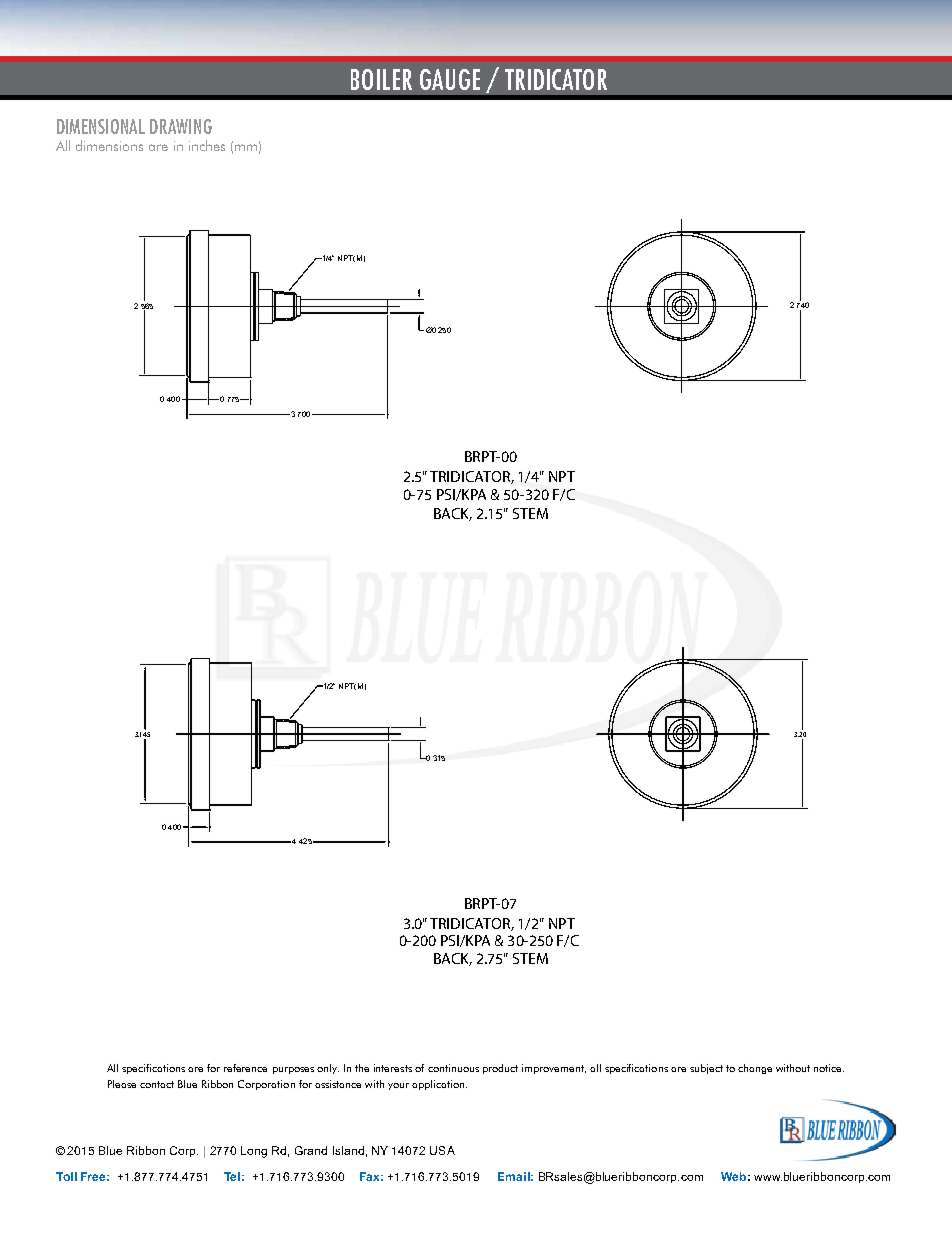  I want to click on reference, so click(245, 1068).
